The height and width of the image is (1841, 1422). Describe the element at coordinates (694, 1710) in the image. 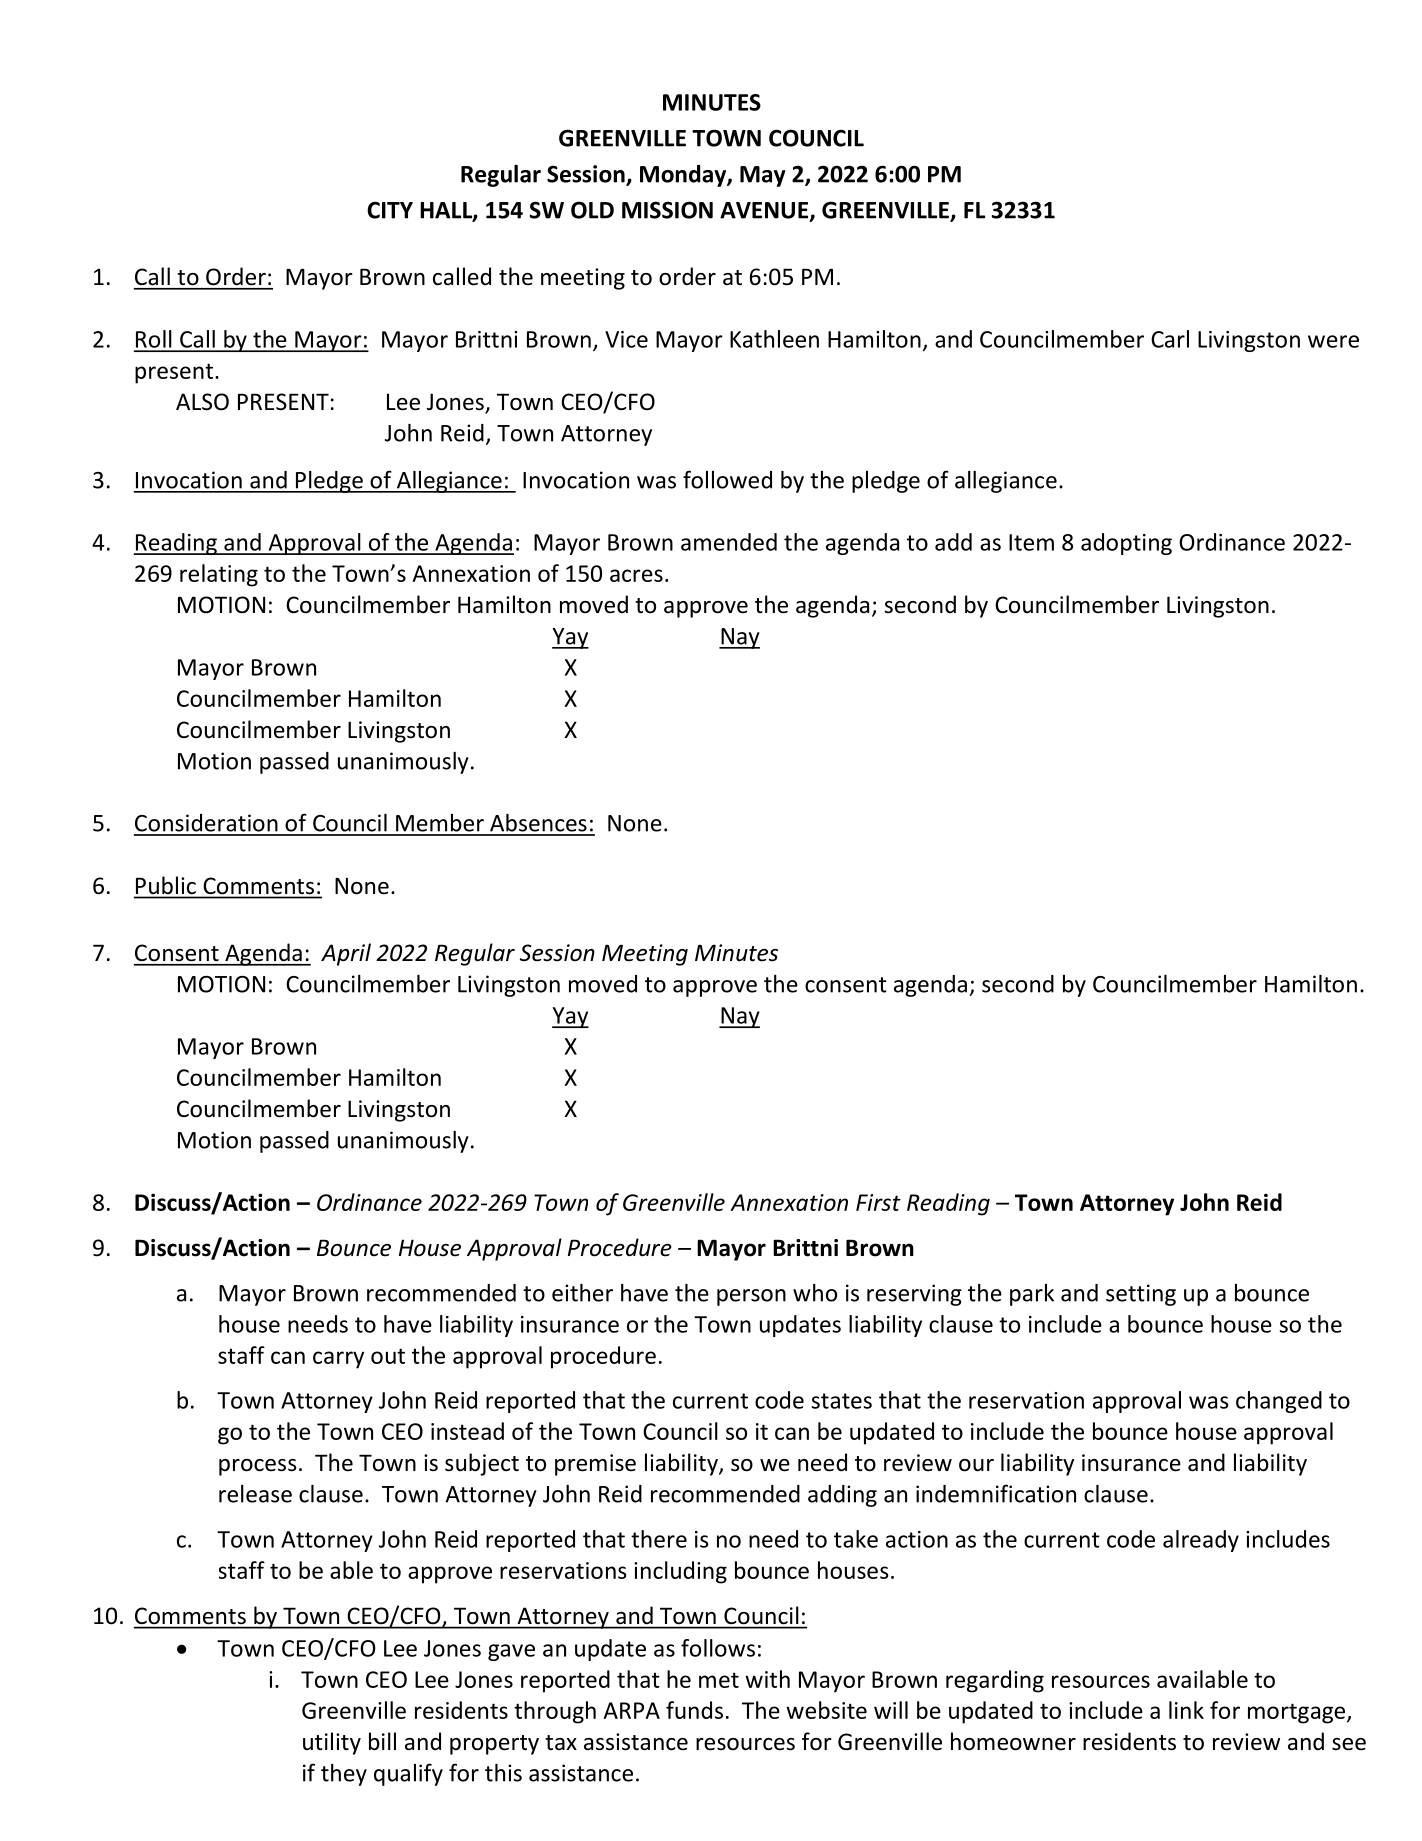

I see `funds` at that location.
